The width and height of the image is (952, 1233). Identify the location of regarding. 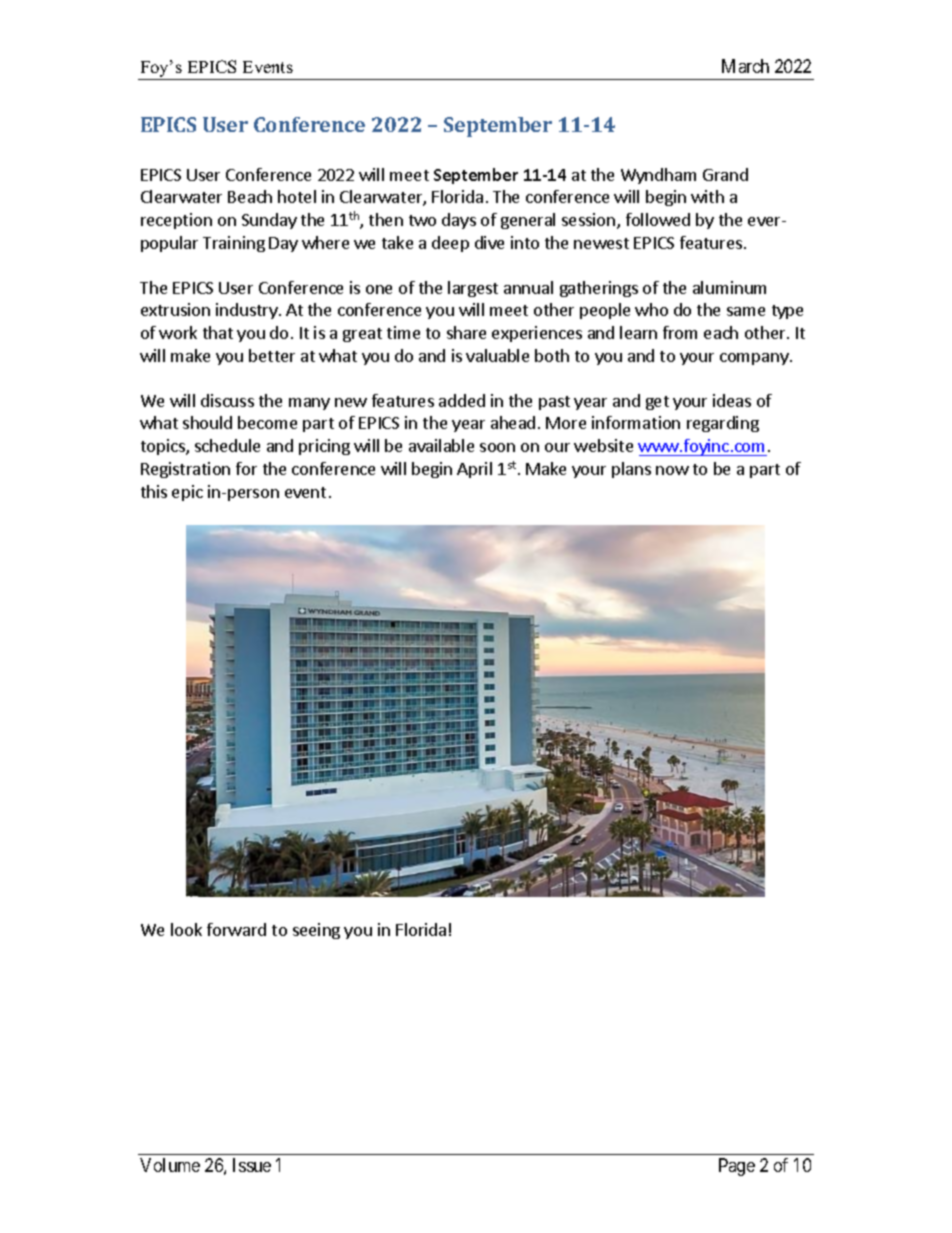
(723, 424).
